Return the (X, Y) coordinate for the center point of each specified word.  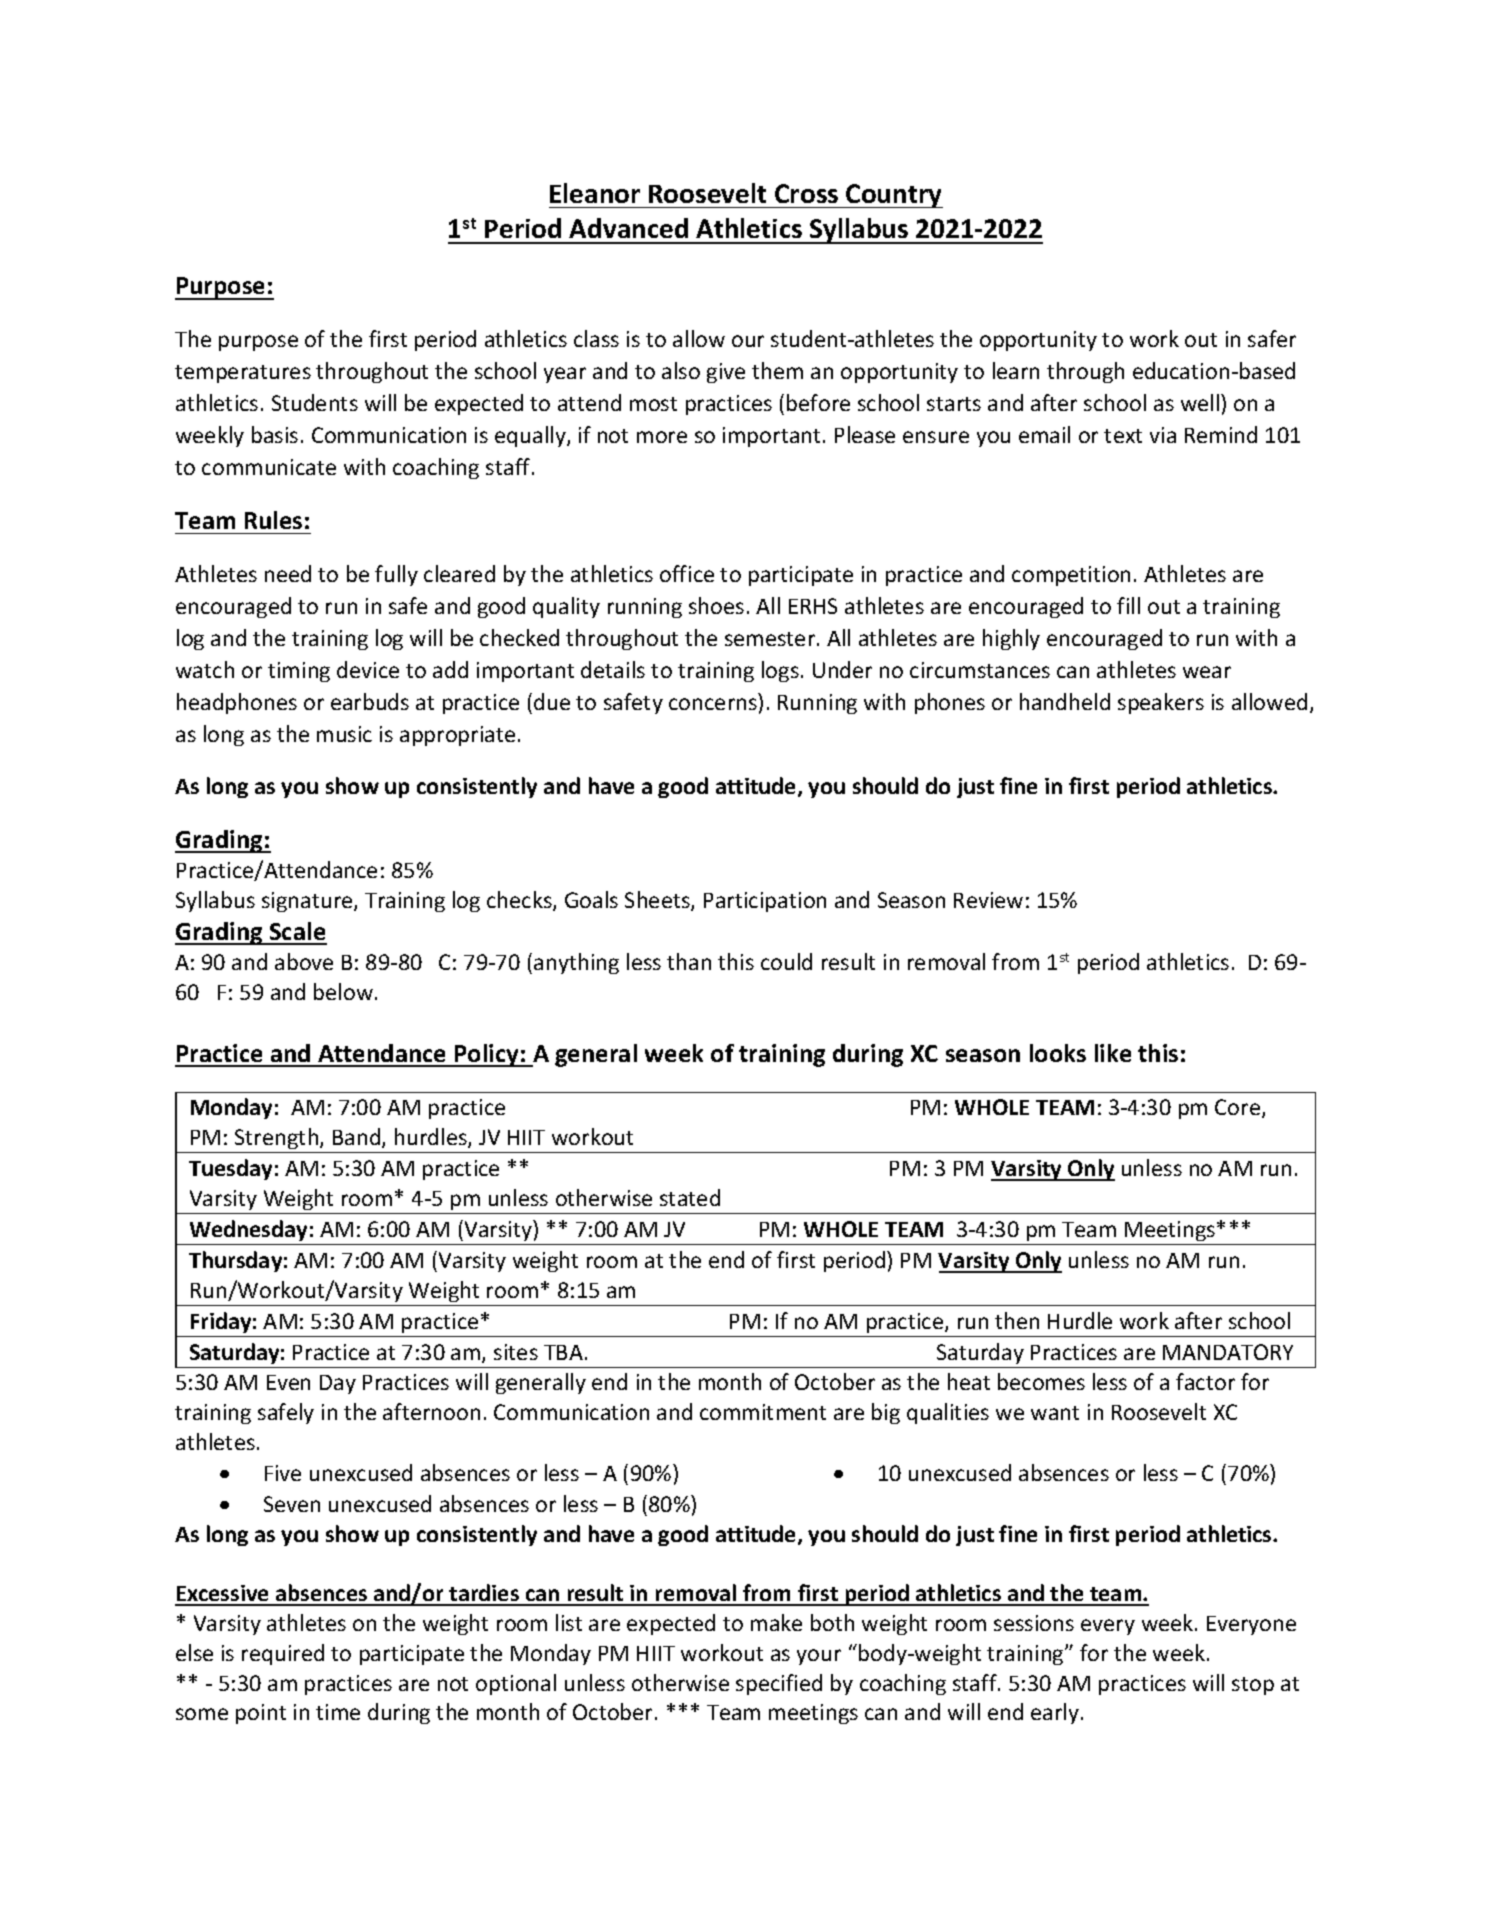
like (1113, 1053)
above (304, 961)
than (689, 961)
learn (1016, 370)
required (283, 1654)
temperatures (243, 374)
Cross (806, 193)
